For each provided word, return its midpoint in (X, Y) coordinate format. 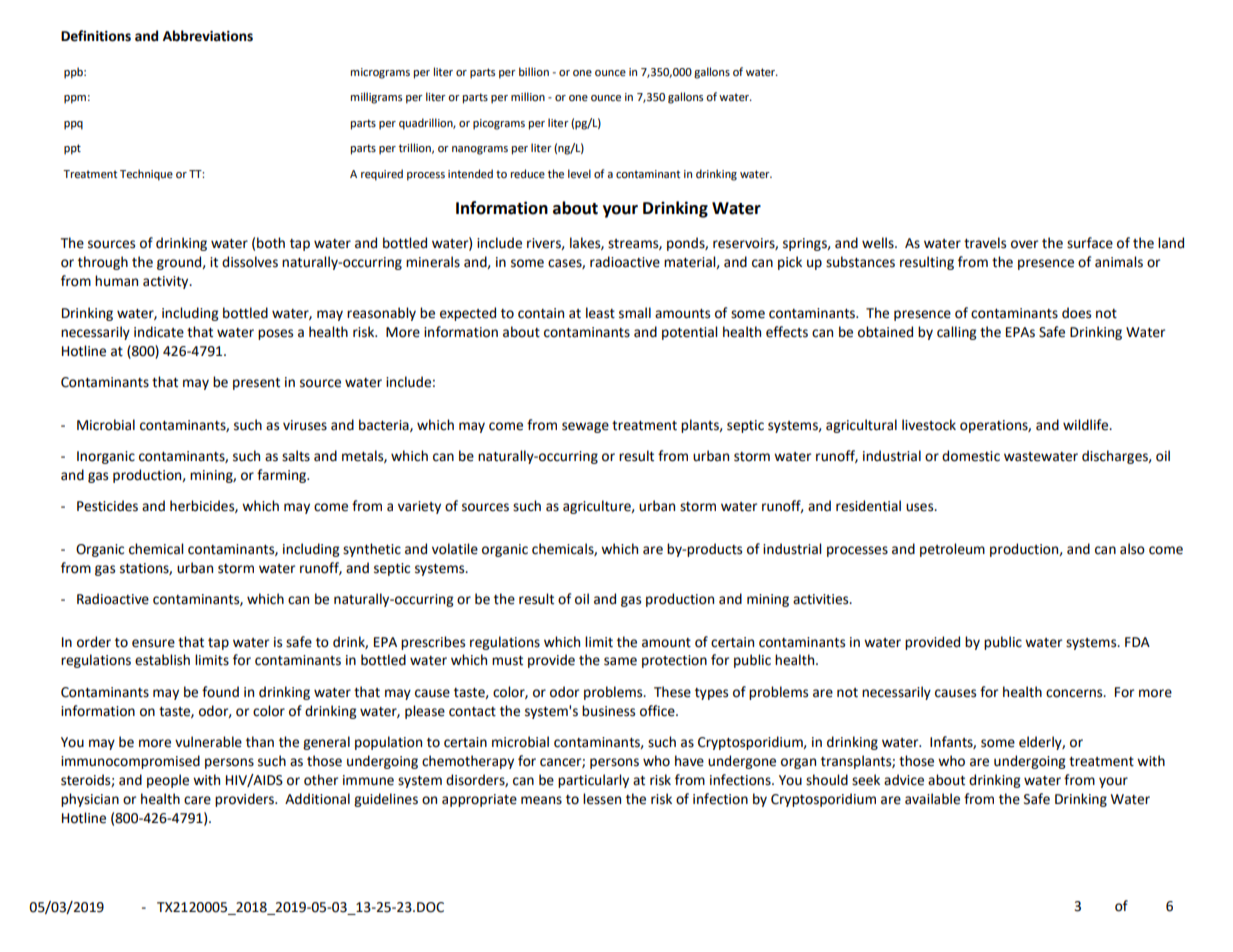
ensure (153, 643)
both (271, 243)
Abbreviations (208, 36)
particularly (593, 781)
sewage (585, 427)
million (528, 96)
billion (534, 72)
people (168, 781)
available (932, 799)
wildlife (1087, 425)
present (256, 384)
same (620, 661)
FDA (1137, 642)
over (1024, 244)
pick (790, 263)
